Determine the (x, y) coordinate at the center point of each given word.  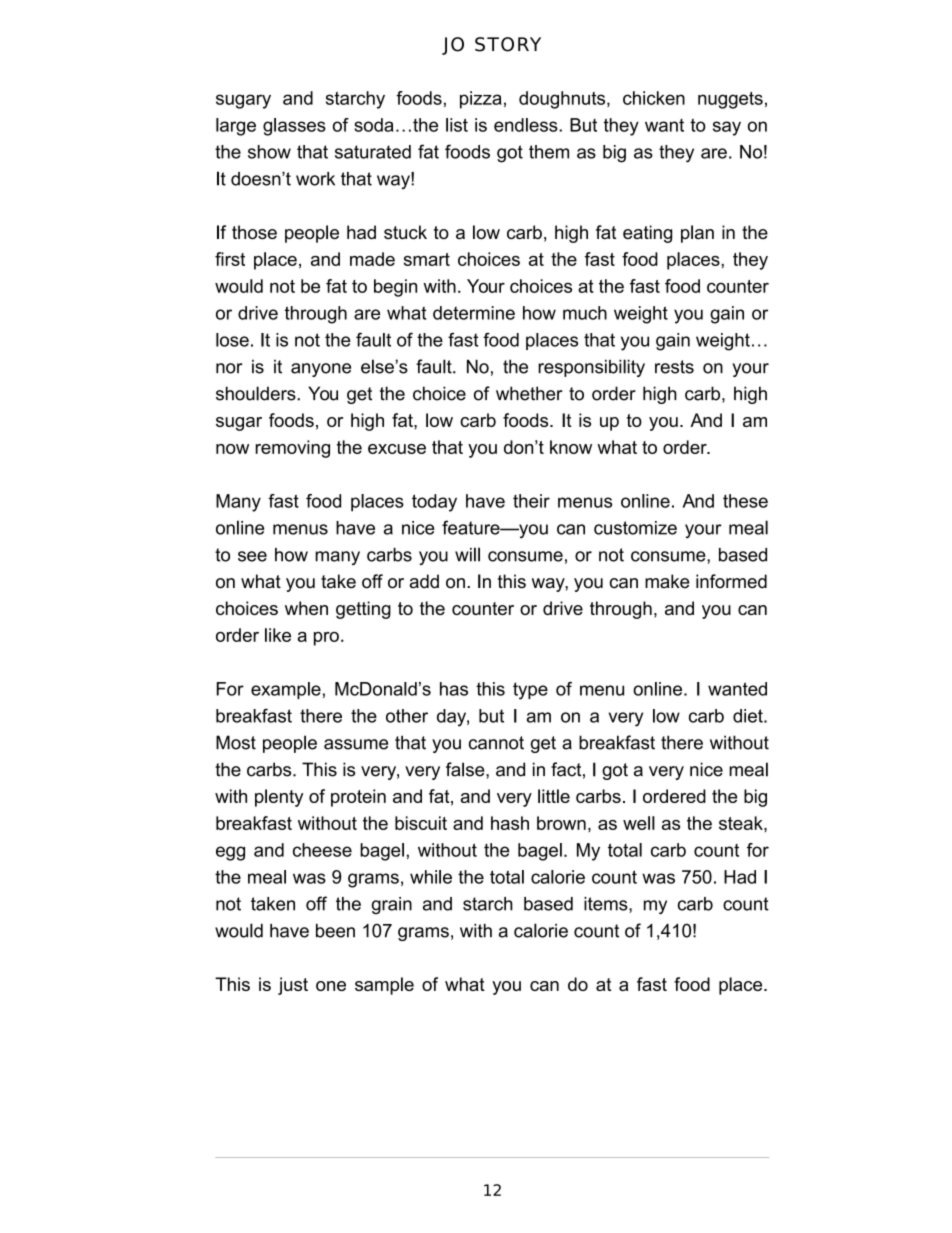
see (252, 556)
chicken (654, 98)
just (293, 986)
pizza (481, 100)
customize (635, 528)
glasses (294, 127)
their (531, 501)
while (431, 877)
